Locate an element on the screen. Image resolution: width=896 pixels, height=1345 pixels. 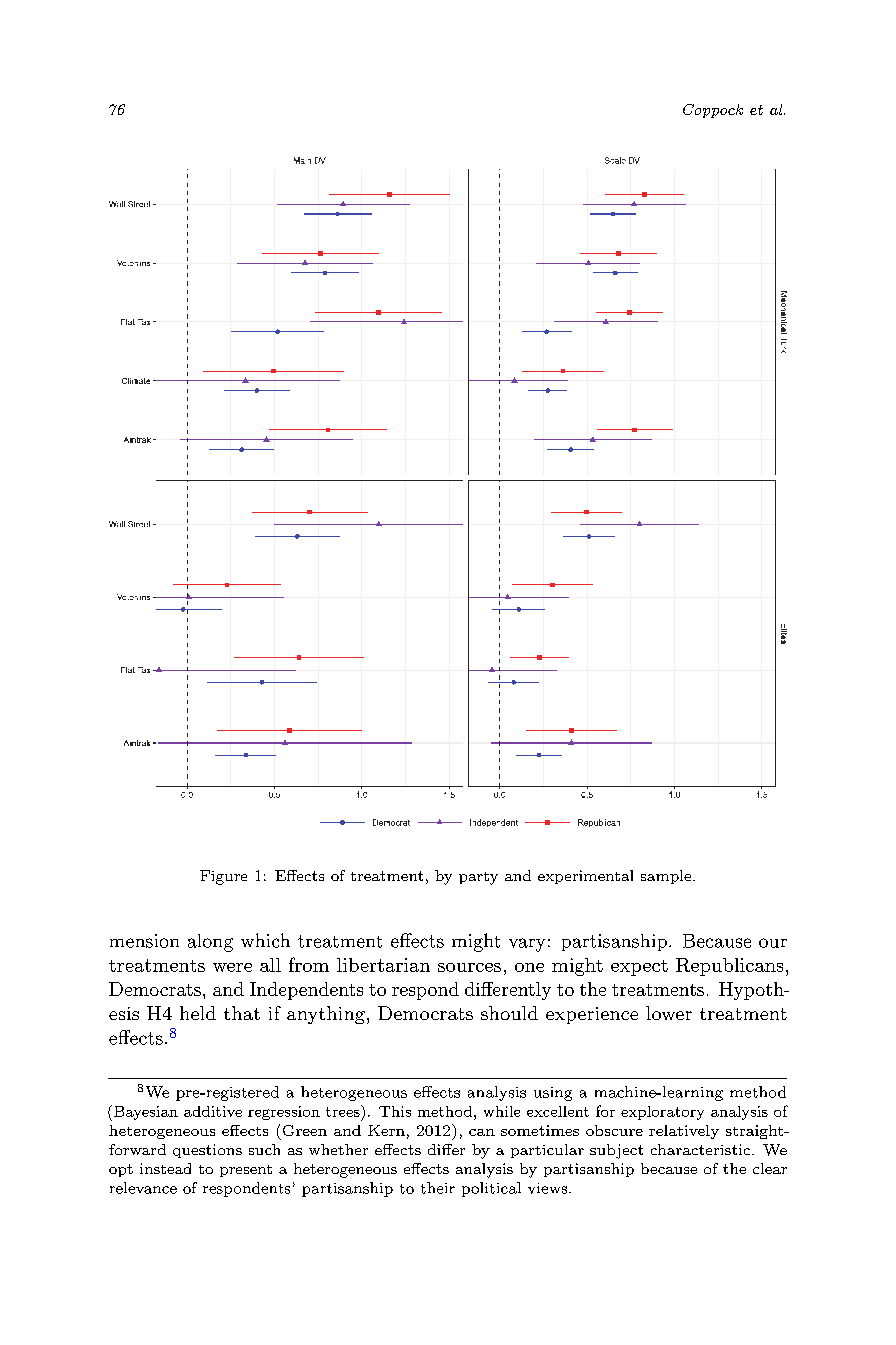
sources is located at coordinates (469, 967).
